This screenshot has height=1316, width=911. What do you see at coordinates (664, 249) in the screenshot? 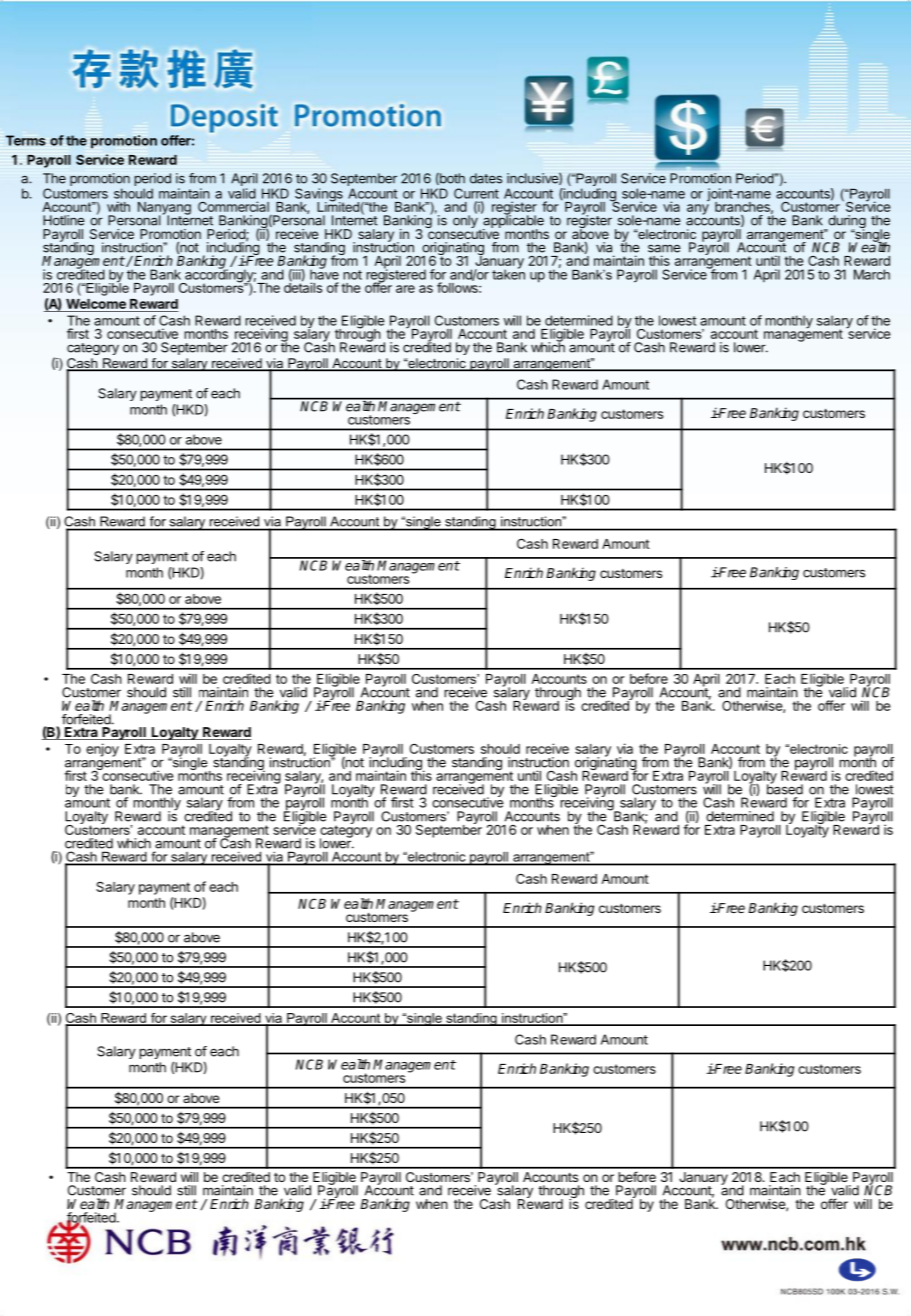
I see `same` at bounding box center [664, 249].
